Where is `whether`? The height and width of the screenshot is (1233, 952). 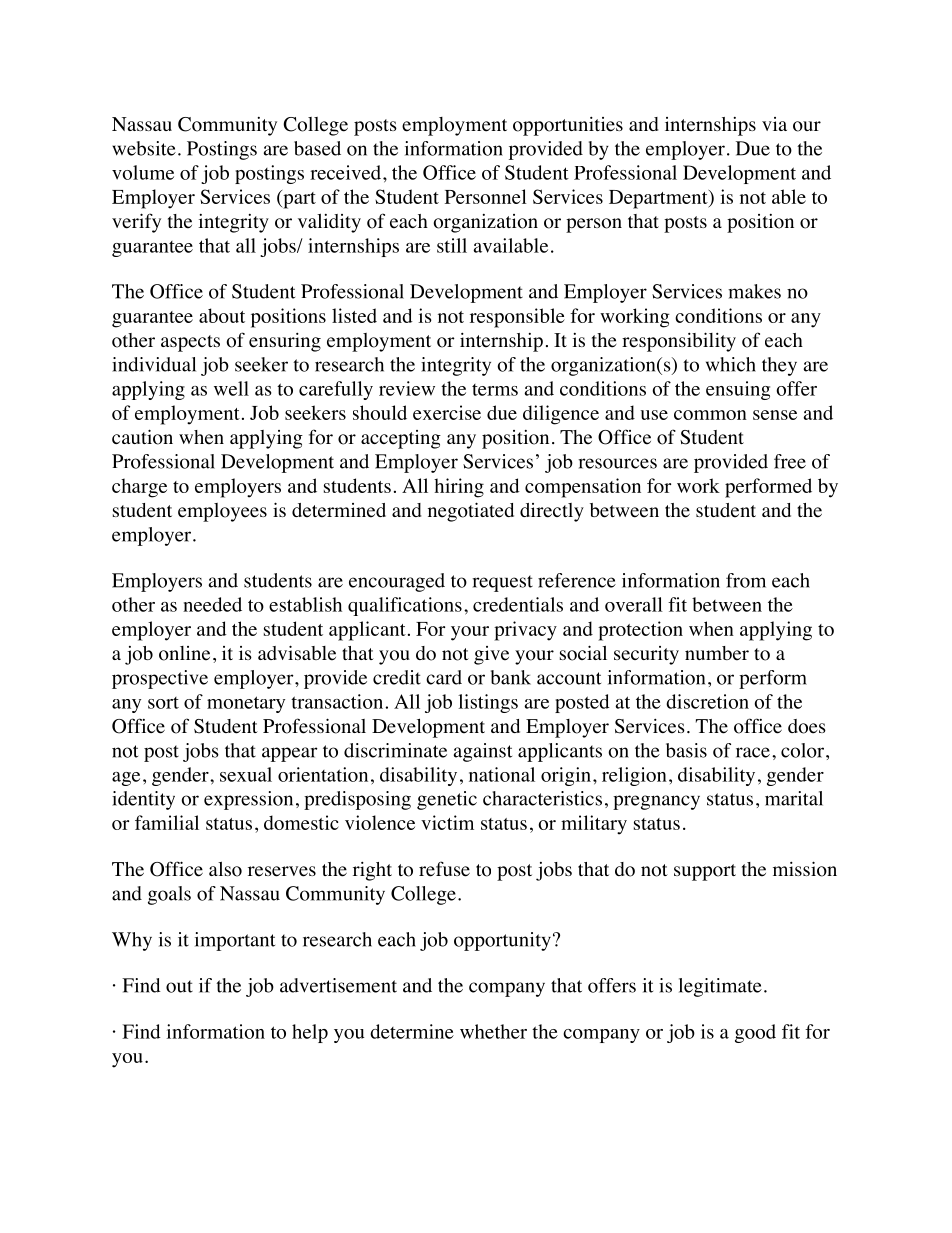 whether is located at coordinates (493, 1031).
